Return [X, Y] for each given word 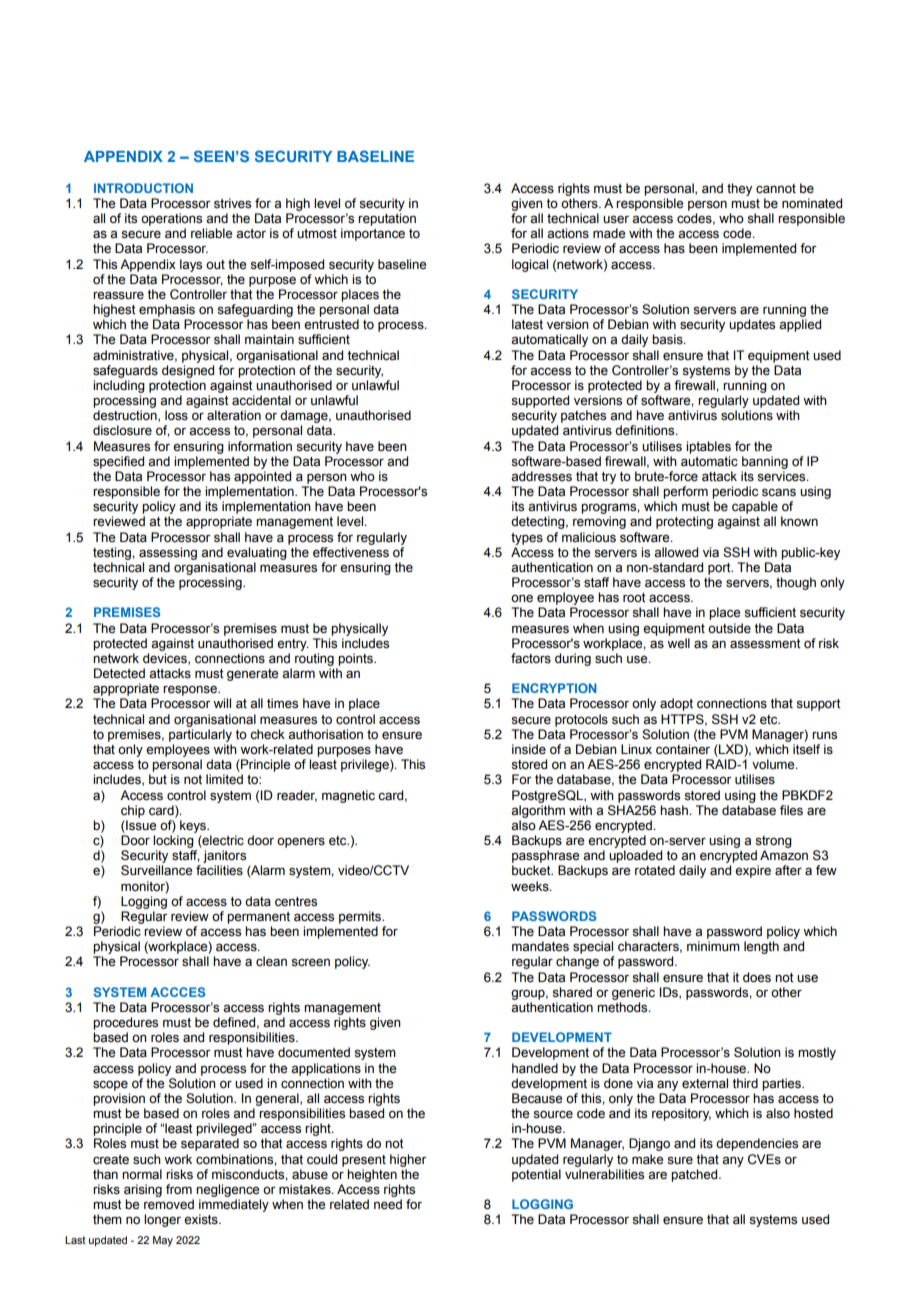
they [739, 189]
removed [169, 1204]
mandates [540, 946]
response [191, 690]
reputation [387, 219]
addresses [541, 476]
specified [118, 462]
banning [765, 462]
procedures [125, 1023]
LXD [731, 749]
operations [171, 219]
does [757, 977]
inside [529, 749]
